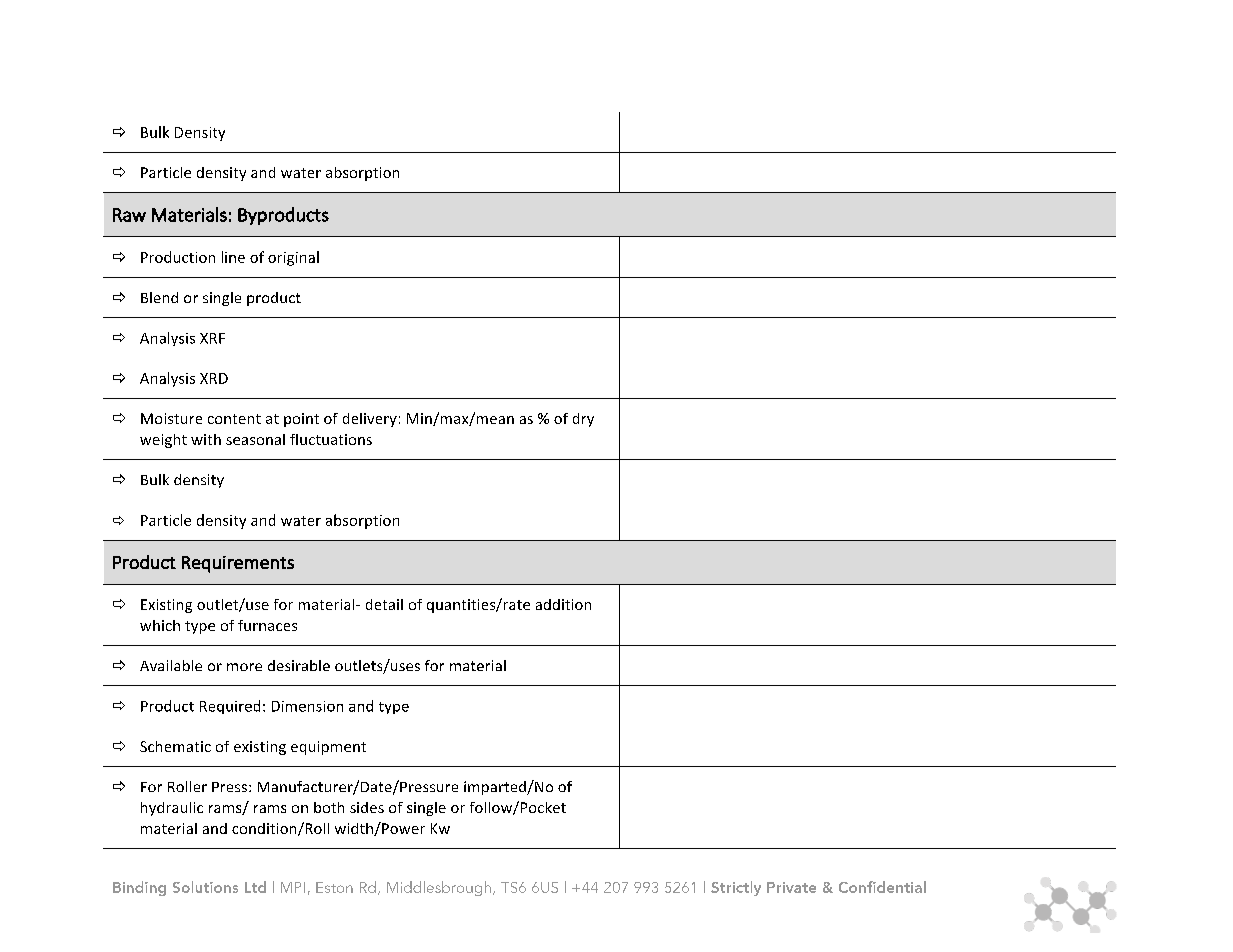 Image resolution: width=1233 pixels, height=952 pixels. What do you see at coordinates (244, 667) in the image?
I see `more` at bounding box center [244, 667].
